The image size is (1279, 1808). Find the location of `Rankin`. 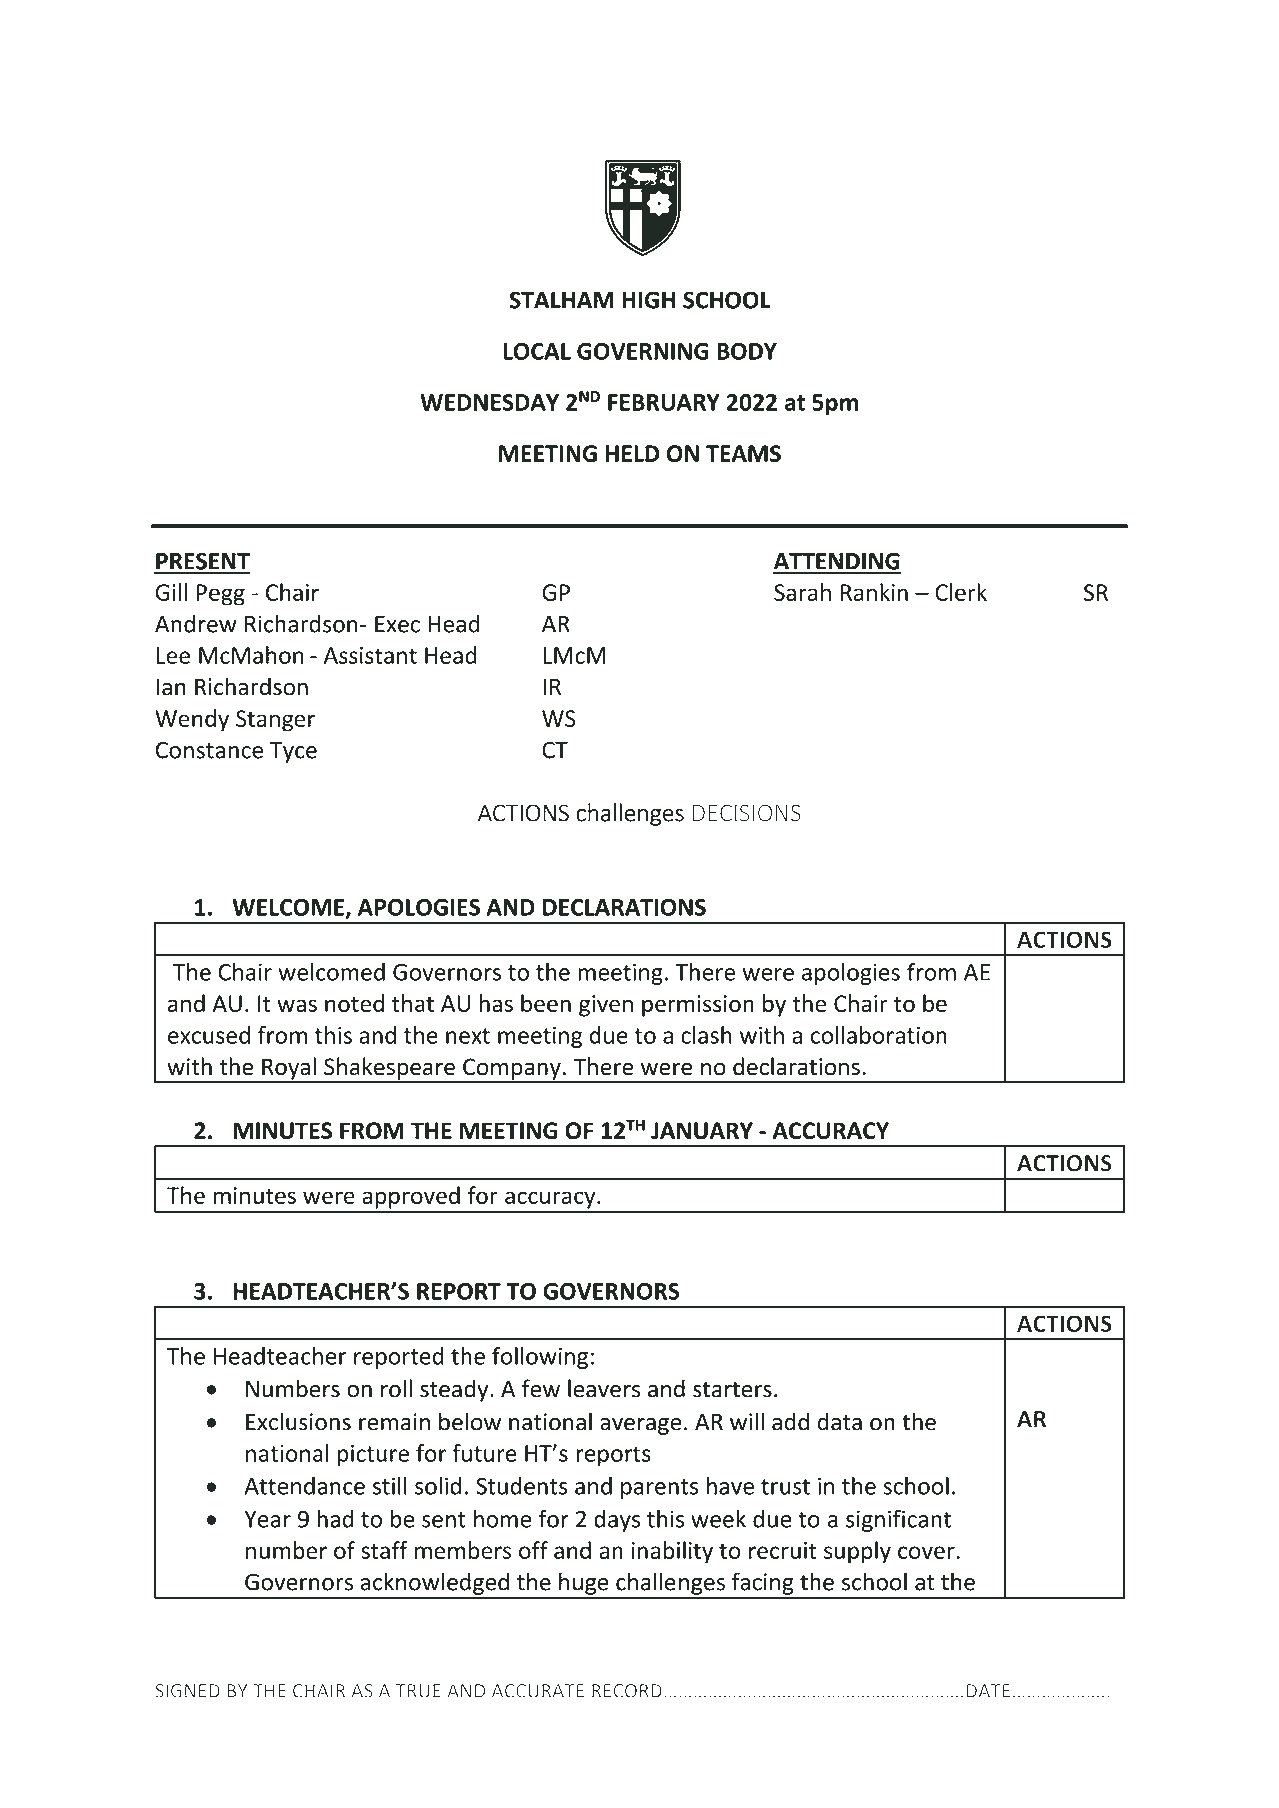

Rankin is located at coordinates (874, 592).
